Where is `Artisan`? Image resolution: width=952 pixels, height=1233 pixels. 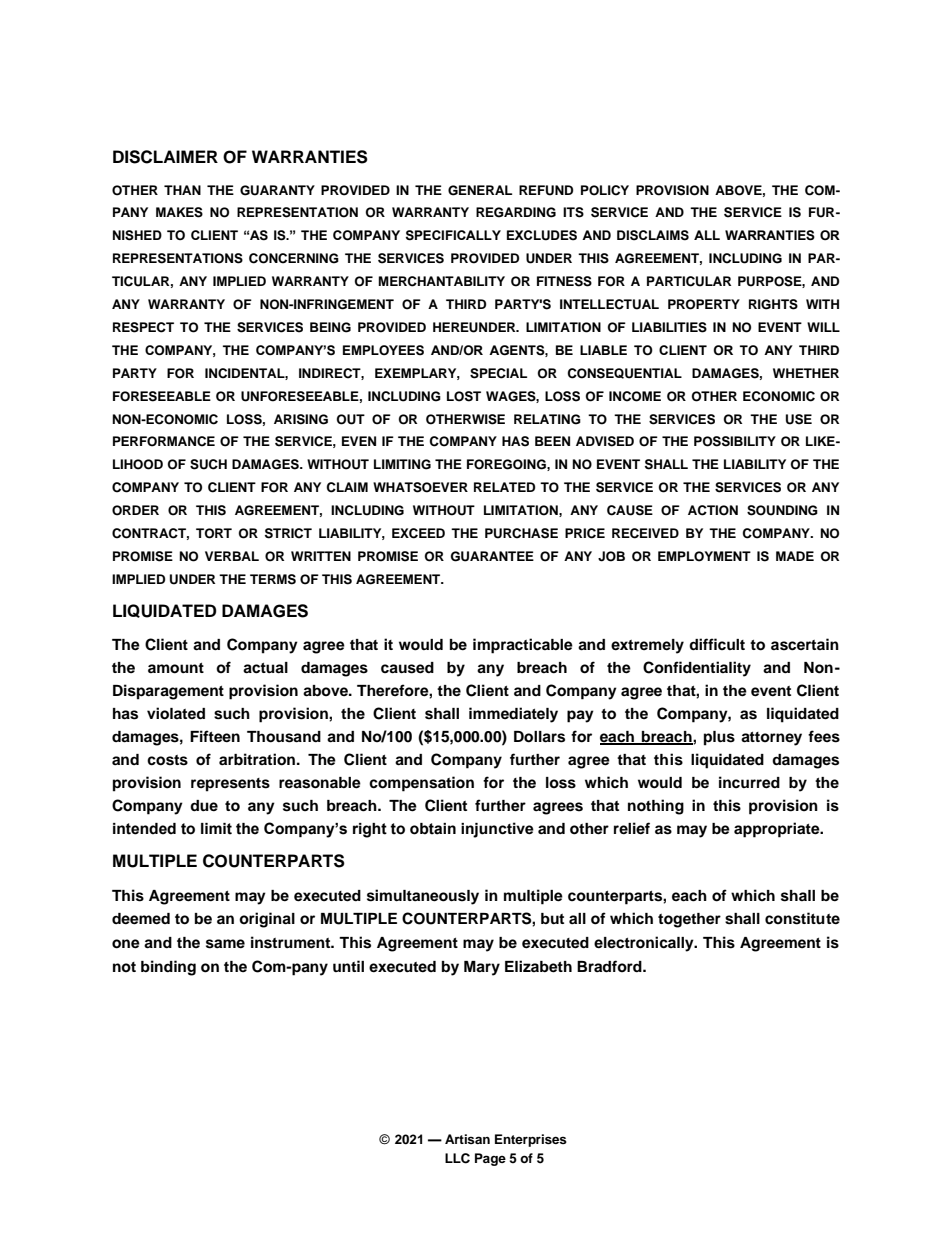
Artisan is located at coordinates (467, 1139).
